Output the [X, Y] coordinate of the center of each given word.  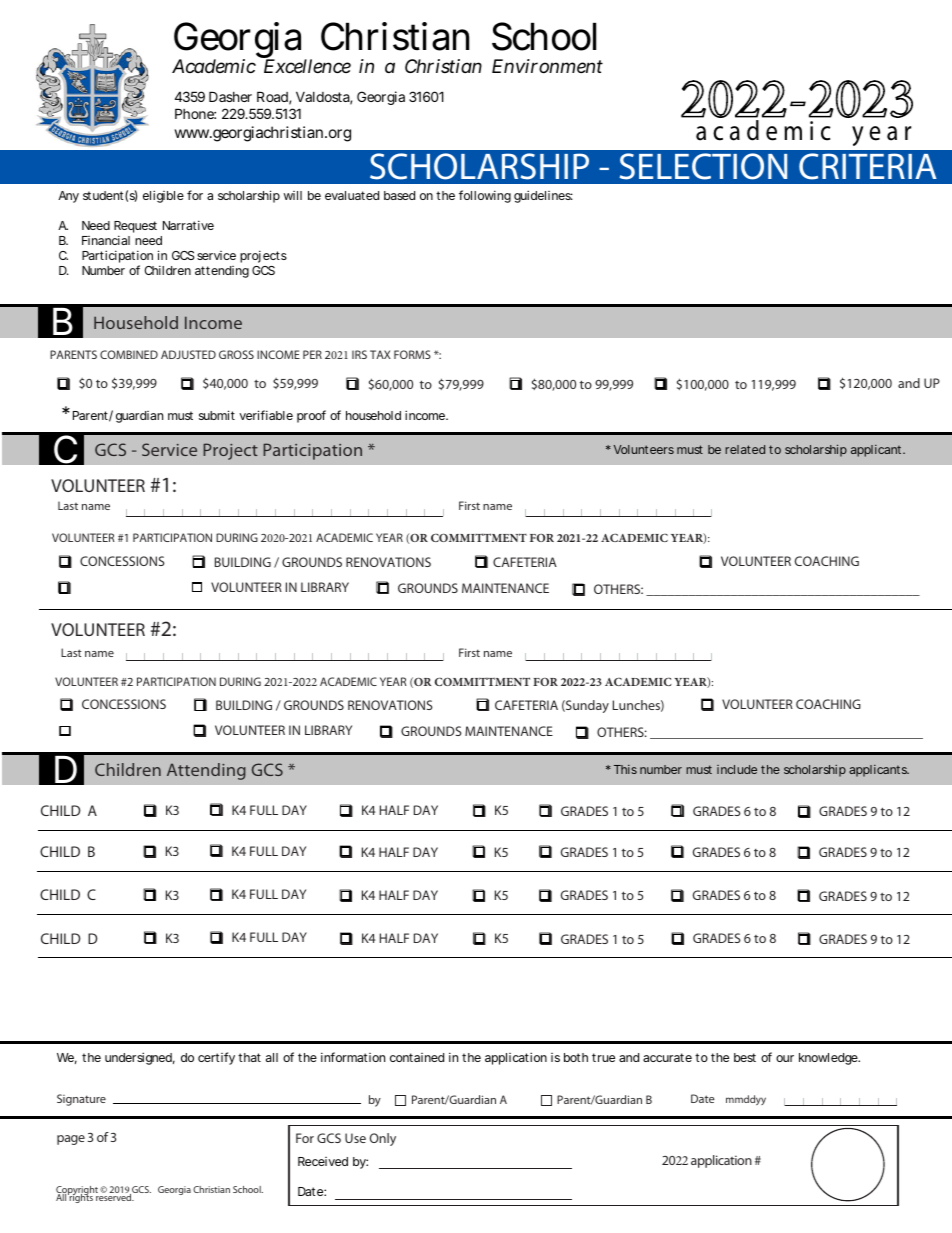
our [785, 1058]
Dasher [230, 96]
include [737, 769]
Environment [547, 66]
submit [217, 415]
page [71, 1140]
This [625, 769]
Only [383, 1139]
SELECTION [703, 166]
